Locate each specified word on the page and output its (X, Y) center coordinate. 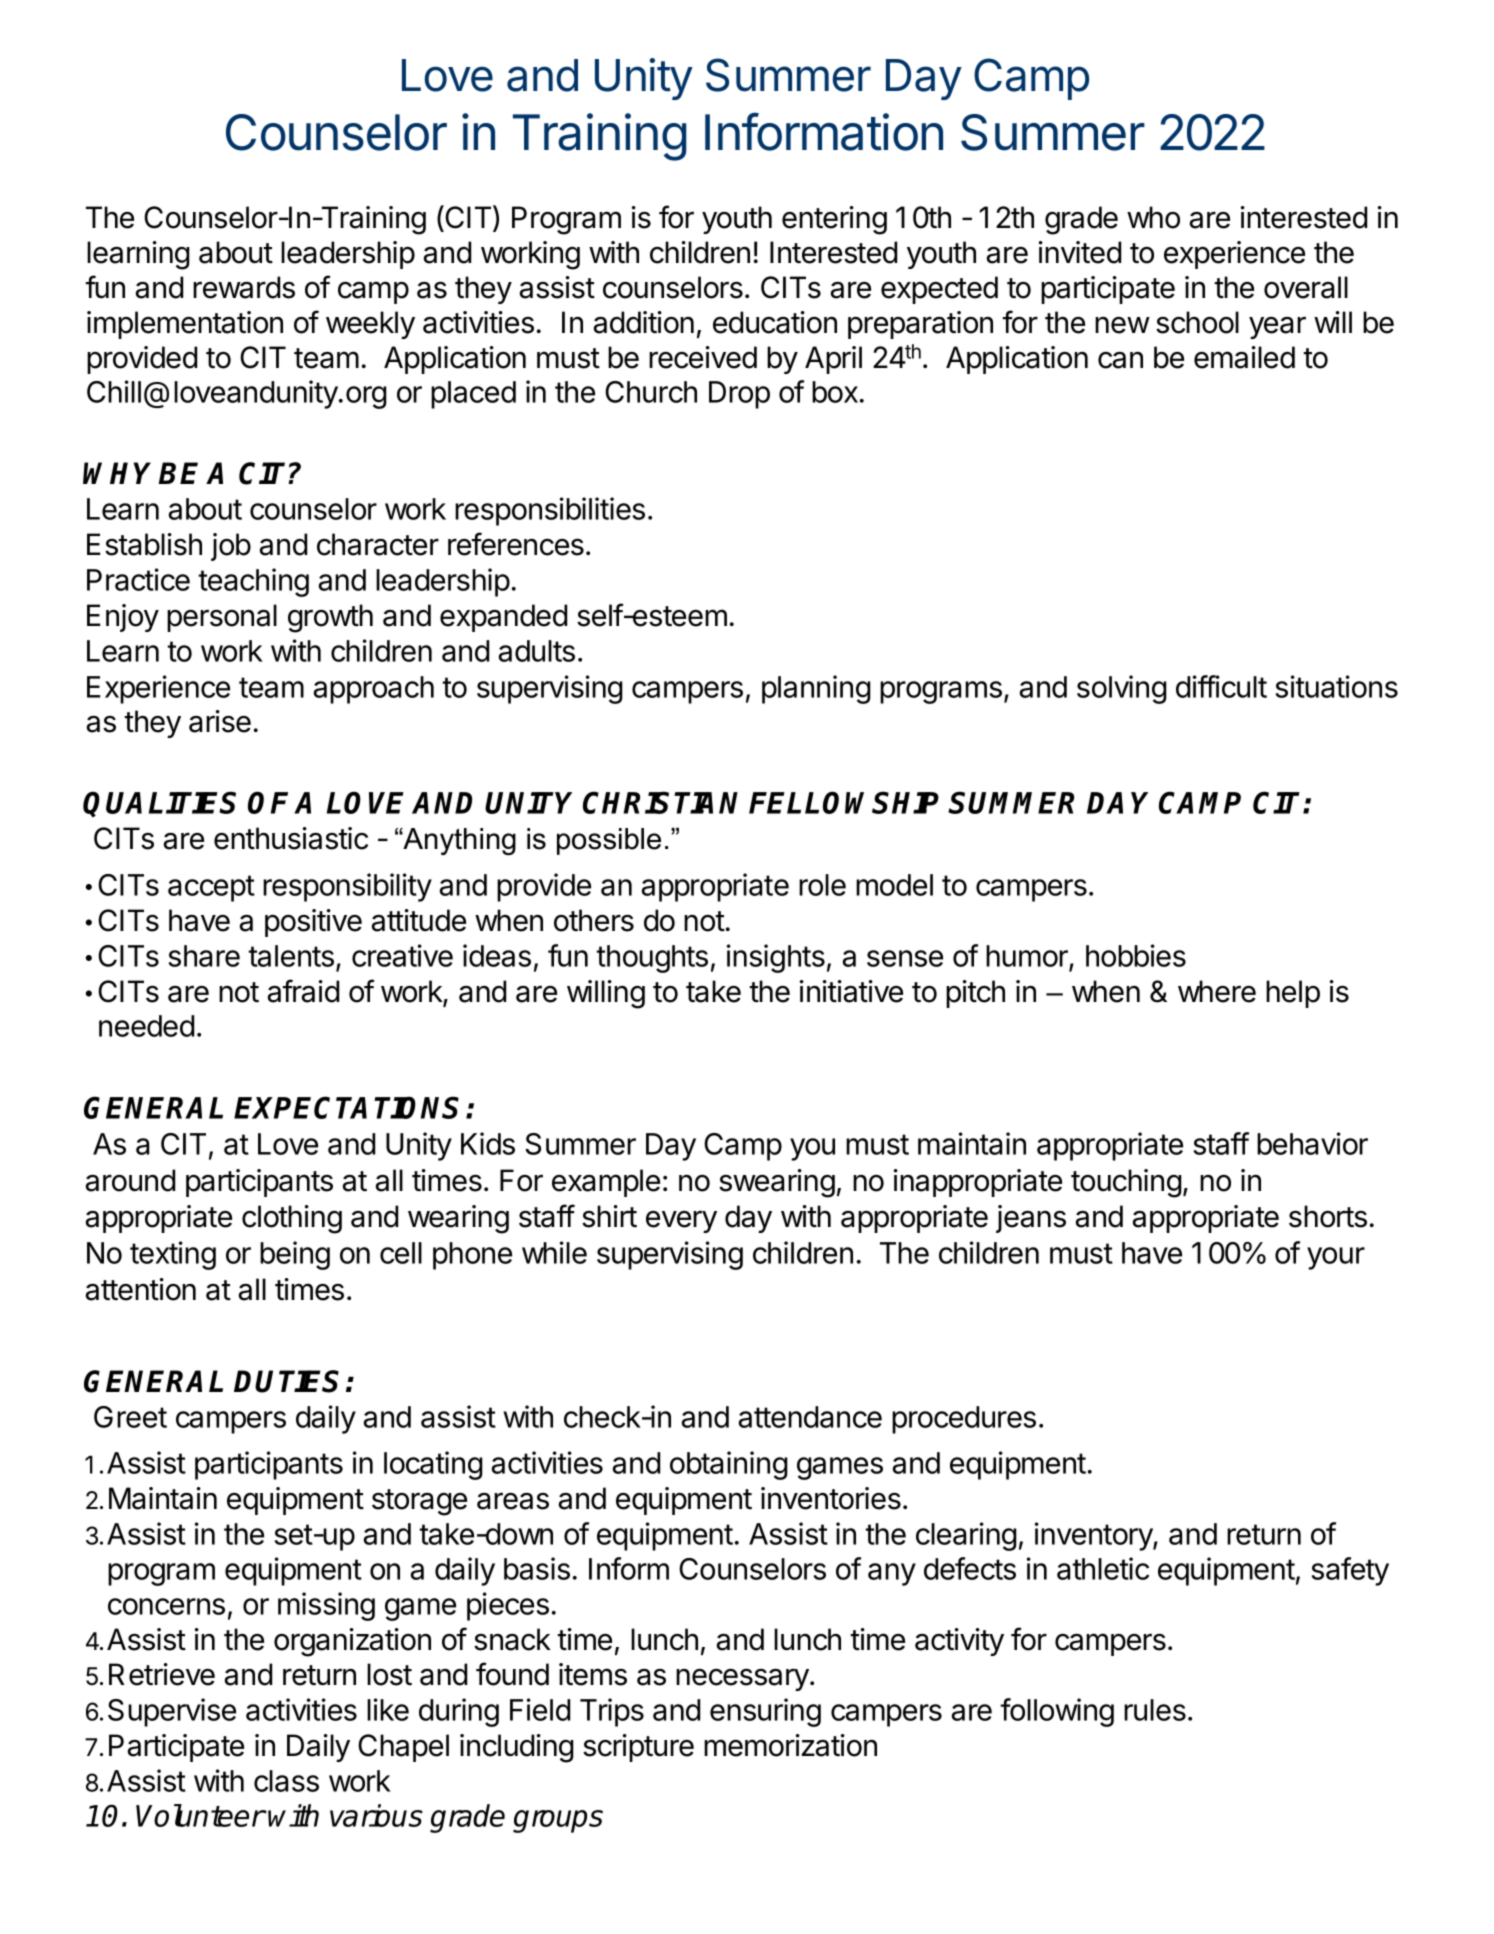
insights (776, 958)
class (286, 1781)
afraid (303, 991)
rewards (244, 287)
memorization (790, 1745)
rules (1155, 1710)
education (775, 322)
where (1217, 991)
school (1197, 322)
